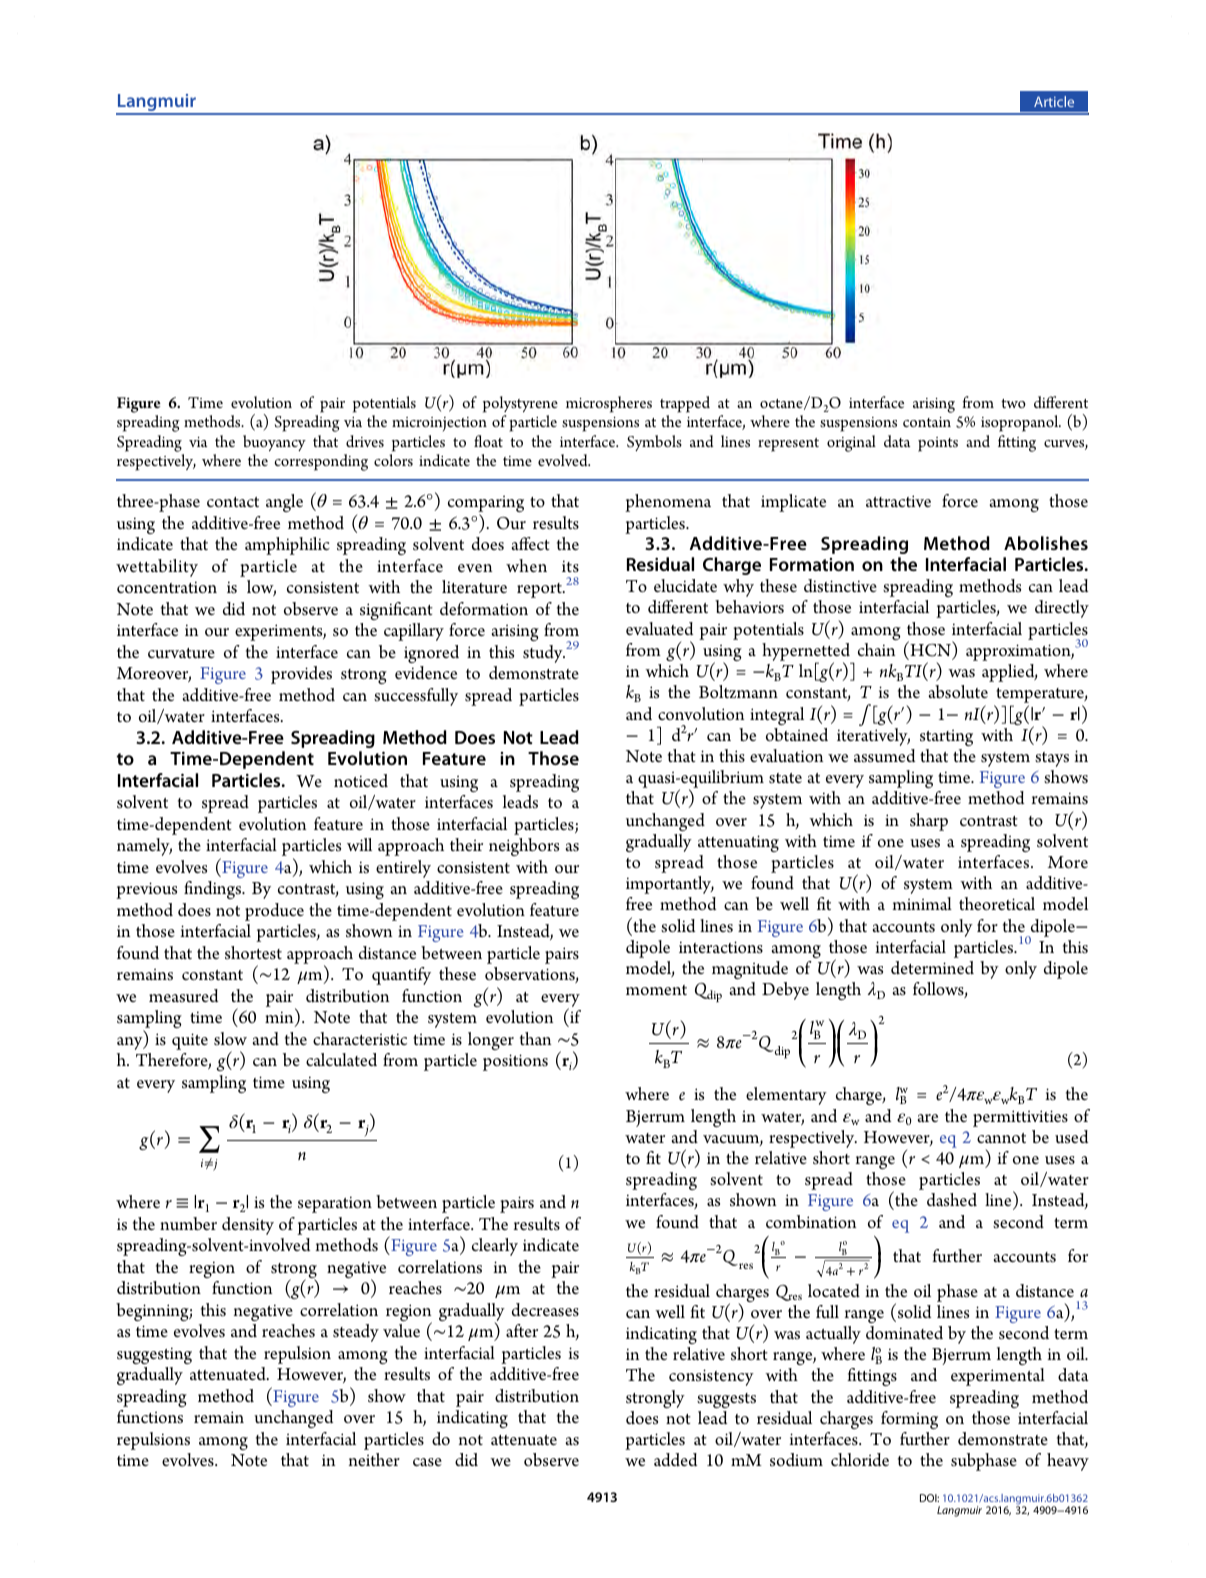  What do you see at coordinates (675, 1460) in the screenshot?
I see `added` at bounding box center [675, 1460].
